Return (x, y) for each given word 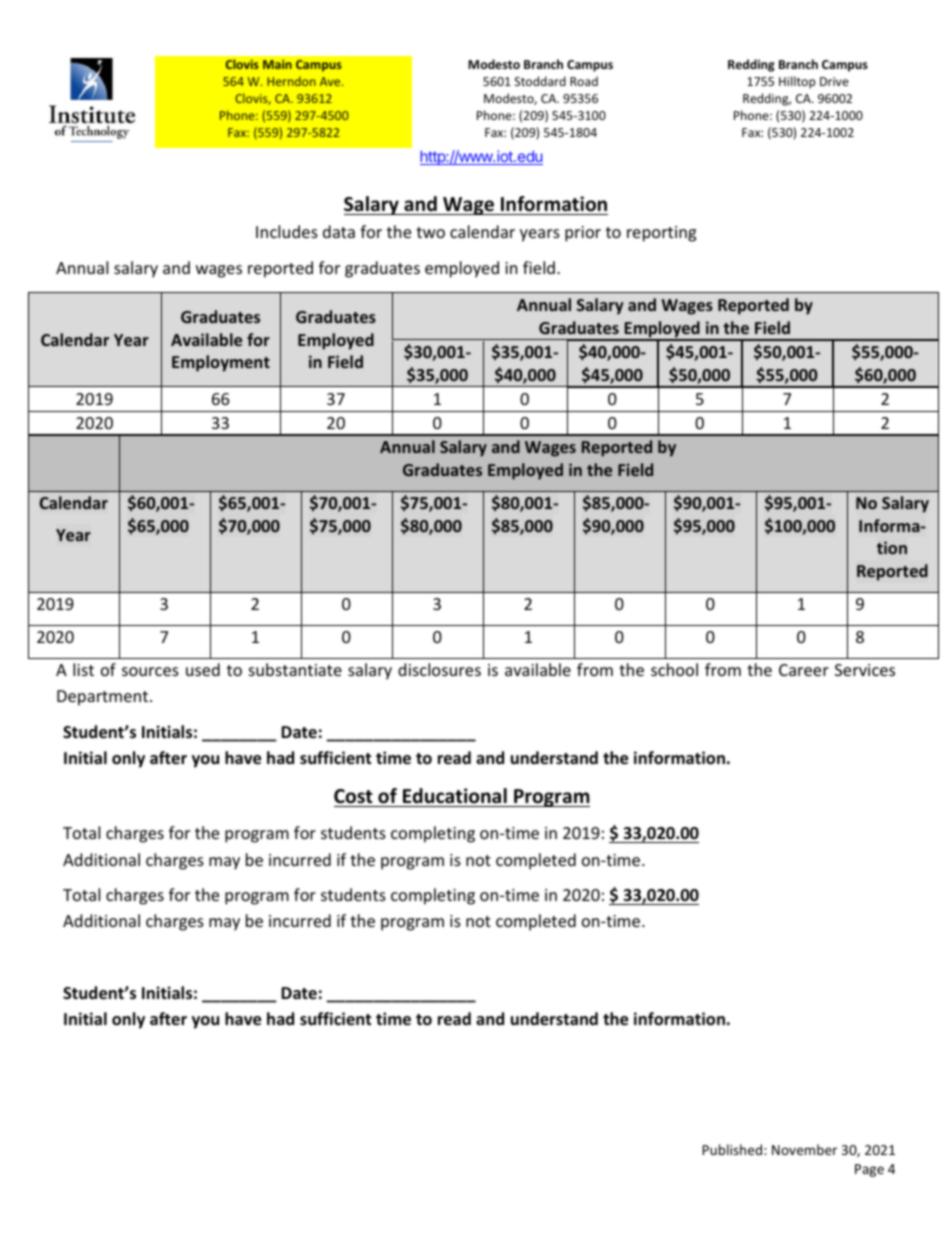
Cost (353, 796)
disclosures (439, 669)
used (203, 669)
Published (733, 1149)
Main (277, 64)
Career (804, 670)
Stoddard (540, 81)
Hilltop (797, 82)
